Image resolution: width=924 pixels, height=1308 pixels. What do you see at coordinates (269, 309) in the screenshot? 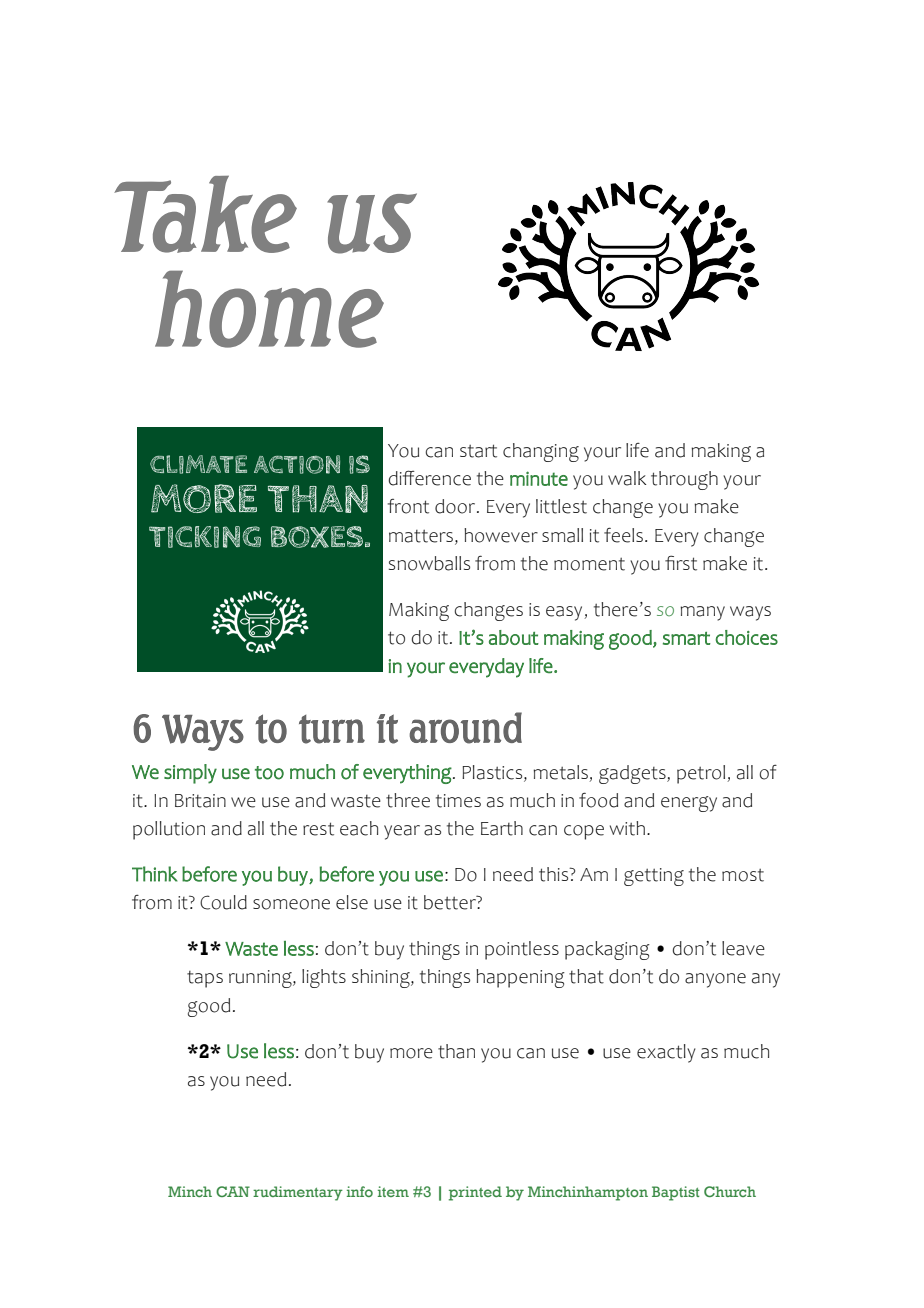
I see `home` at bounding box center [269, 309].
